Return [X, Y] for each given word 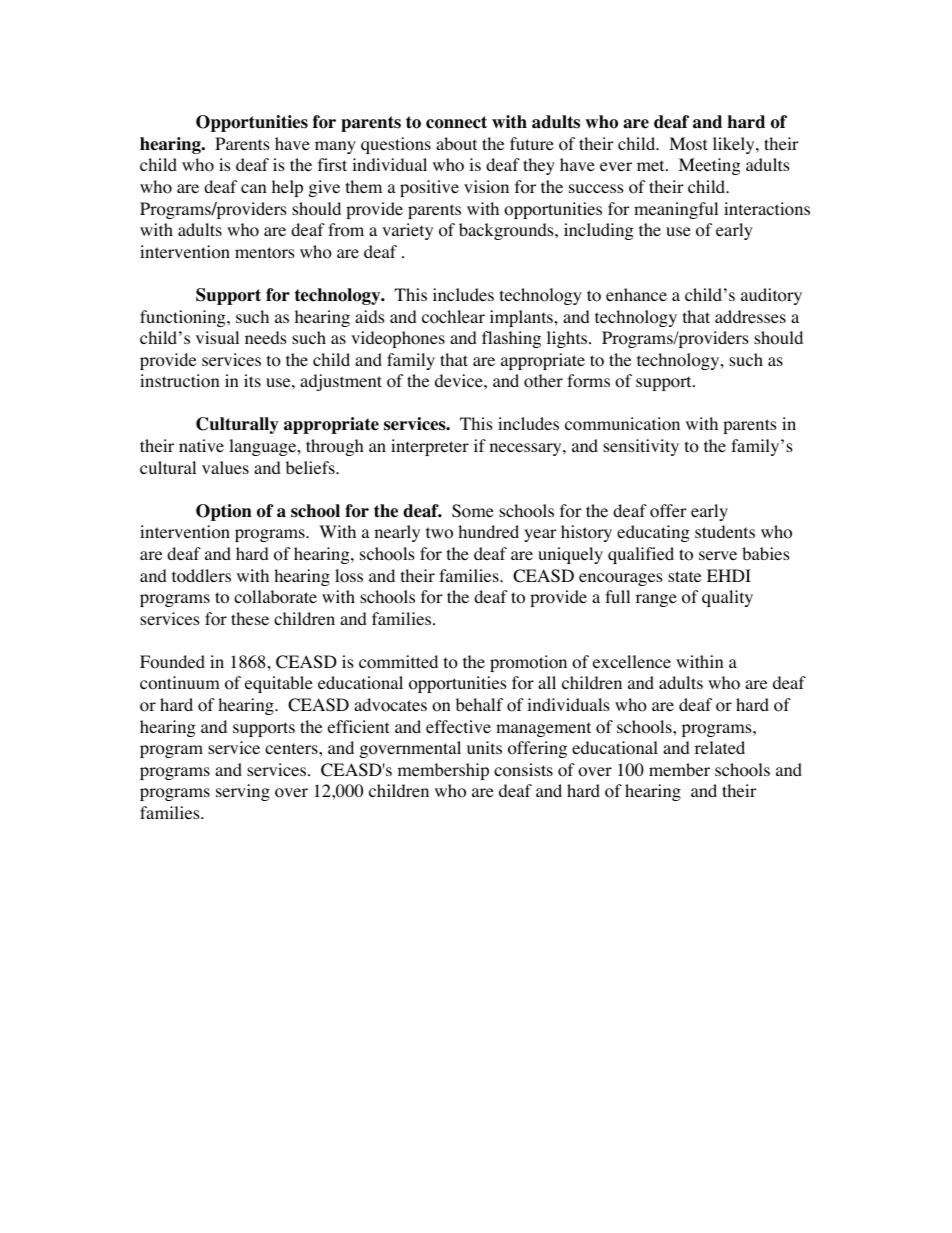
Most [688, 144]
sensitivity [641, 447]
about [456, 144]
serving [243, 792]
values [225, 467]
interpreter [430, 447]
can [253, 188]
